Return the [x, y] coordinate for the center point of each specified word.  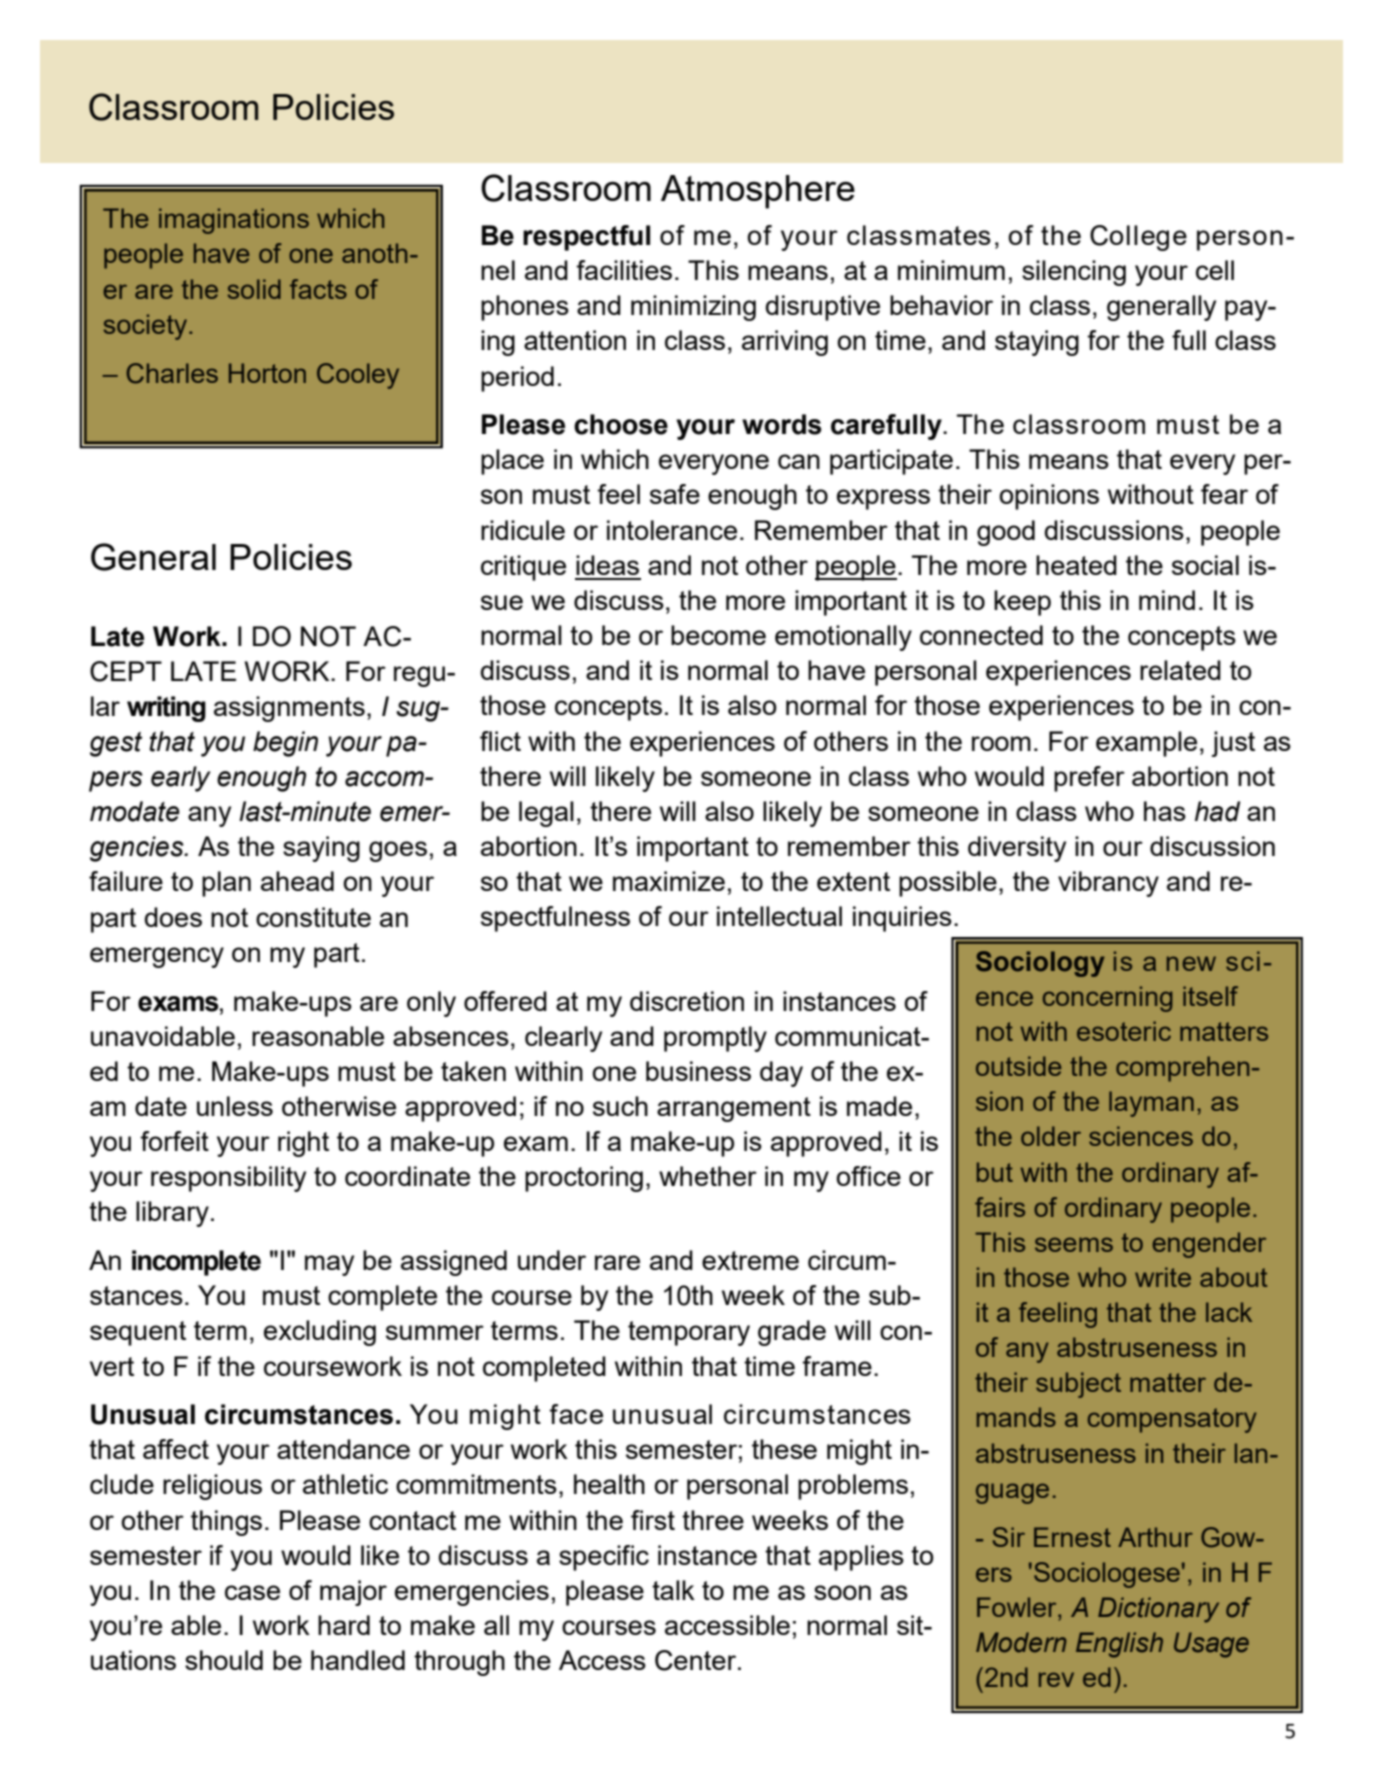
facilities [624, 270]
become [718, 635]
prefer [1089, 779]
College [1138, 238]
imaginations [234, 221]
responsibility [228, 1179]
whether [708, 1176]
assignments [289, 709]
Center [697, 1660]
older [1051, 1136]
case [252, 1592]
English [1119, 1645]
